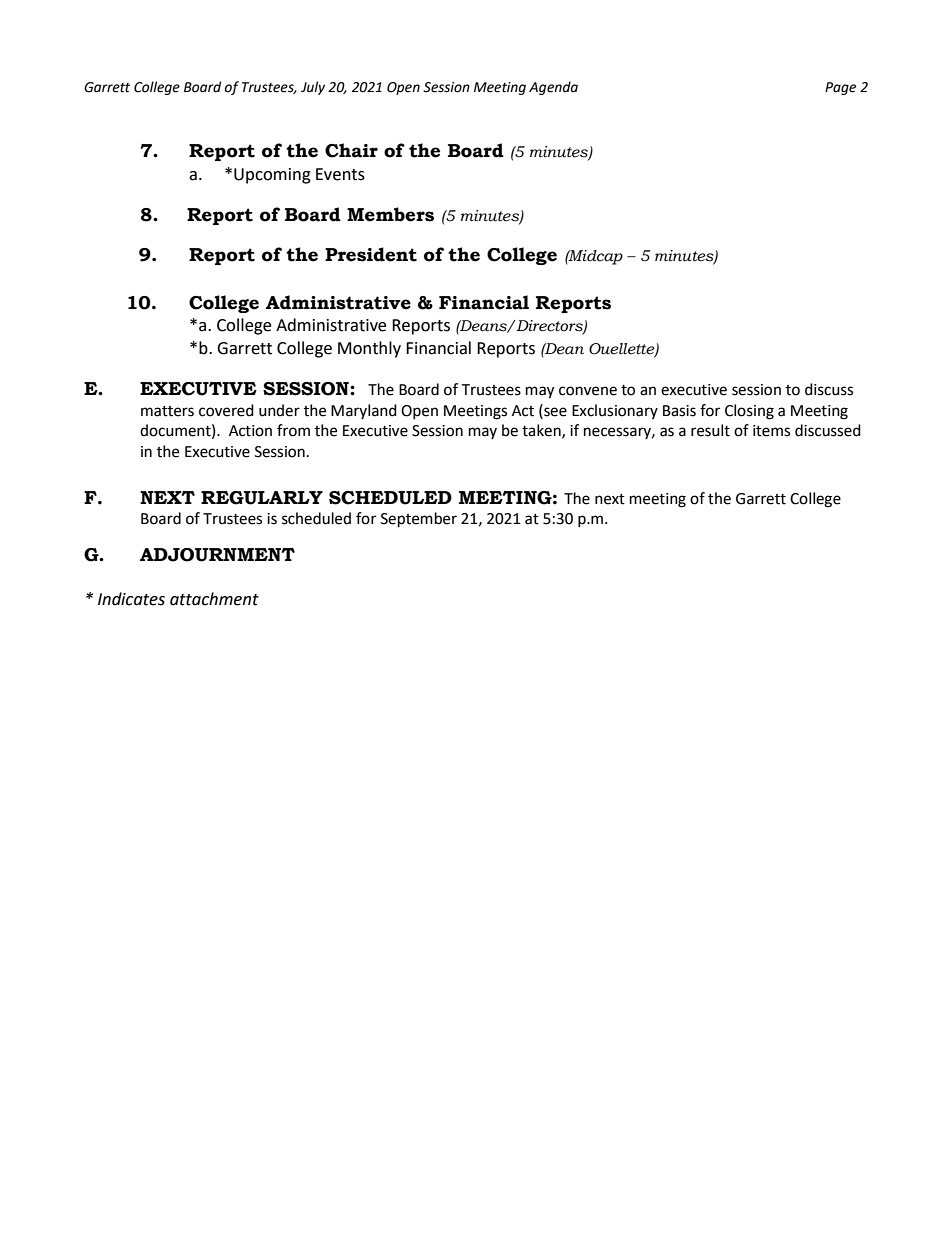 This screenshot has width=952, height=1233. I want to click on President, so click(371, 254).
